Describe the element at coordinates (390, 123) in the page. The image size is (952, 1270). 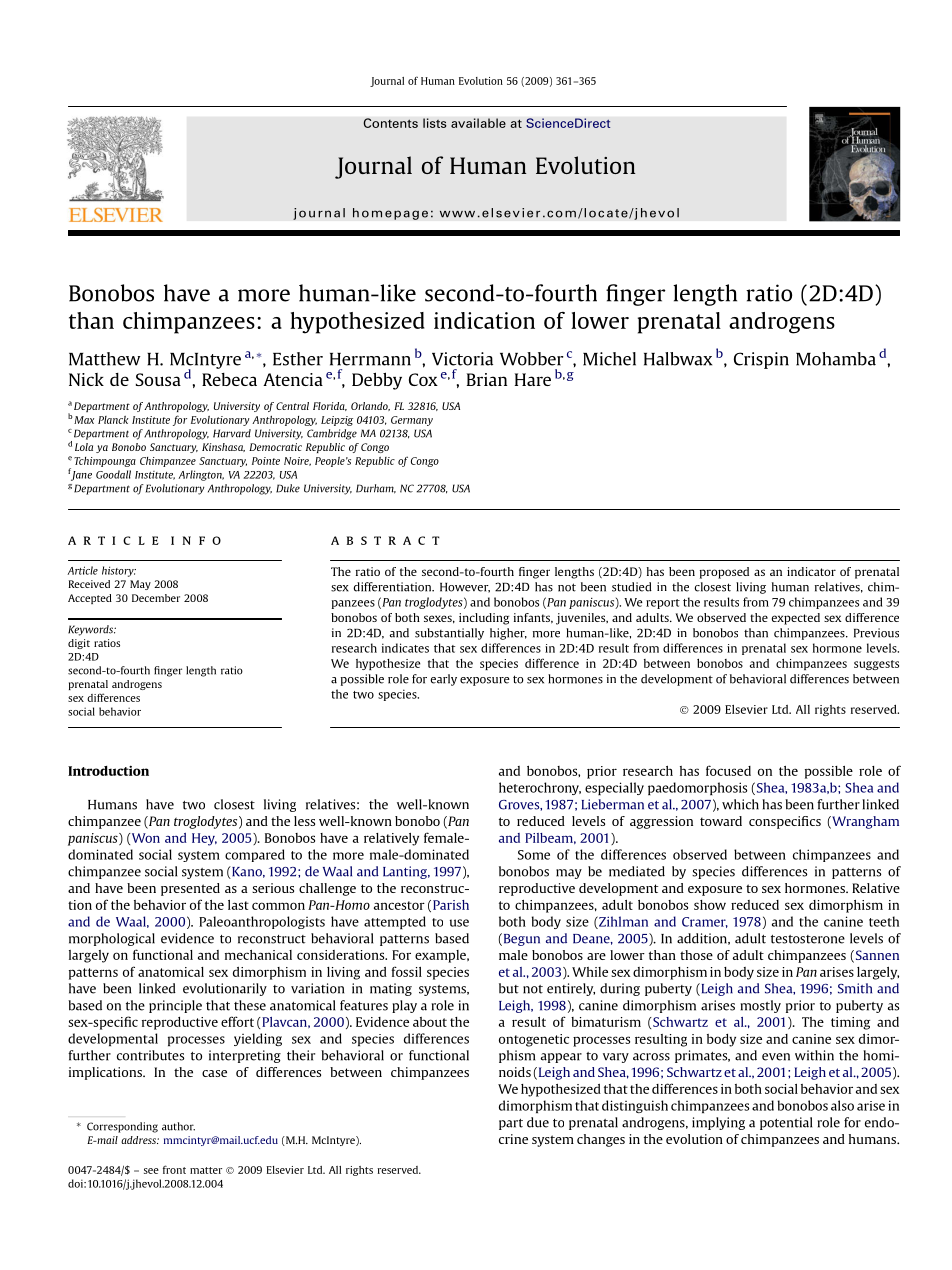
I see `Contents` at that location.
